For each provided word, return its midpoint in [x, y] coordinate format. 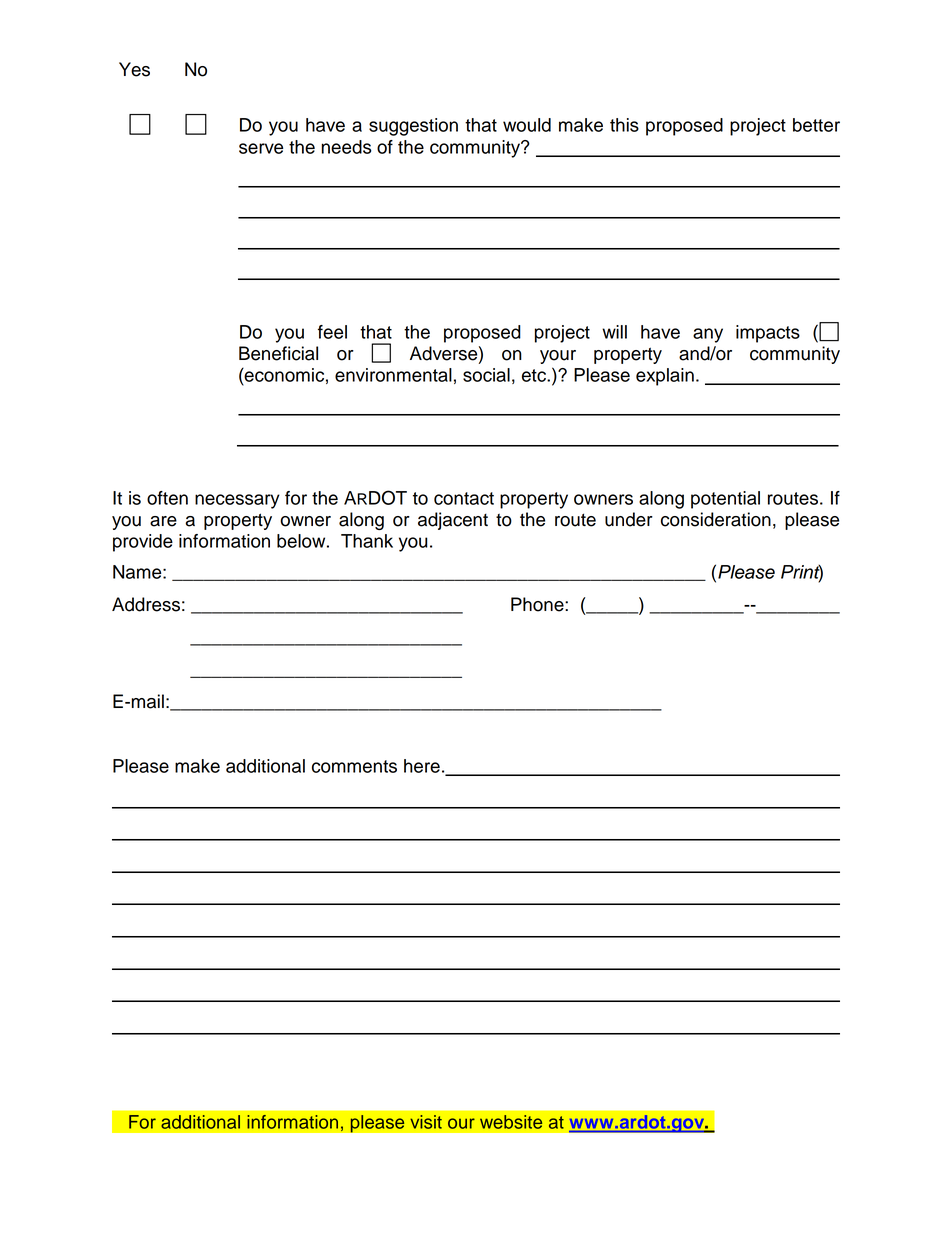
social [486, 375]
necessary [237, 501]
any [708, 335]
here [422, 766]
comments [354, 766]
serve [261, 148]
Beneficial [278, 353]
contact [464, 498]
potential [725, 500]
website [511, 1122]
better [816, 125]
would [527, 125]
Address [146, 604]
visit [426, 1122]
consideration [716, 519]
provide [143, 543]
